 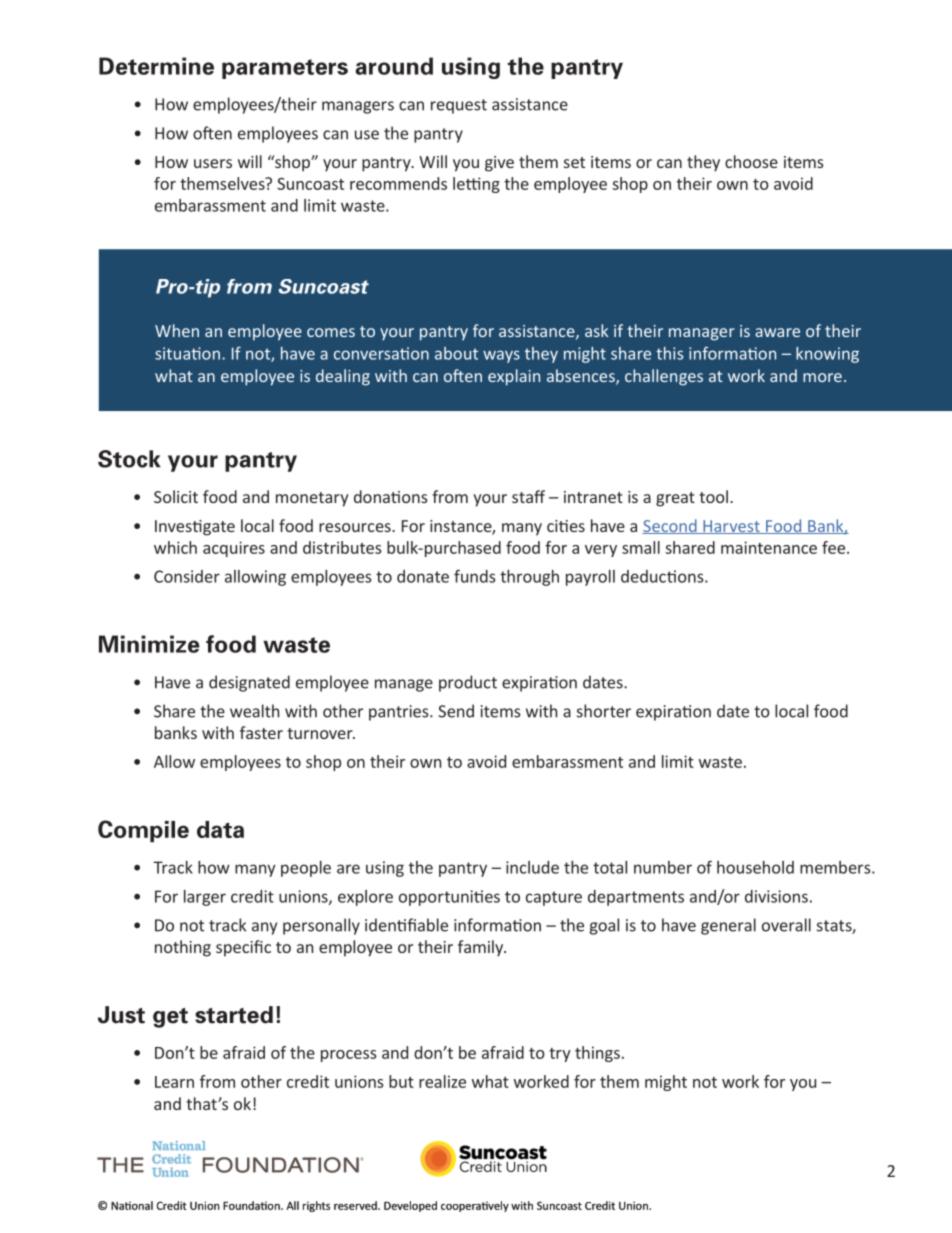 I want to click on Send, so click(x=456, y=711).
